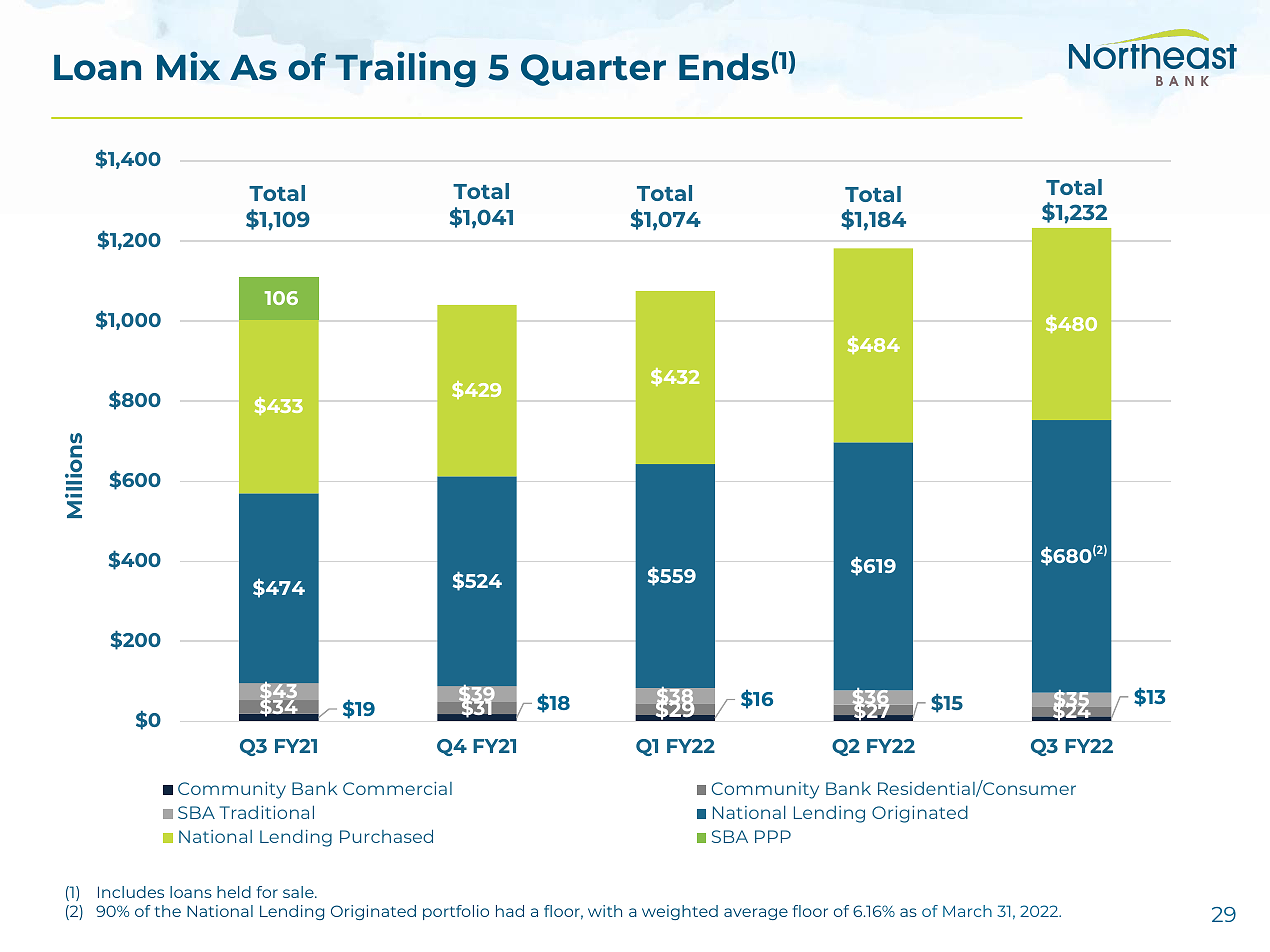  What do you see at coordinates (397, 788) in the screenshot?
I see `Commercial` at bounding box center [397, 788].
